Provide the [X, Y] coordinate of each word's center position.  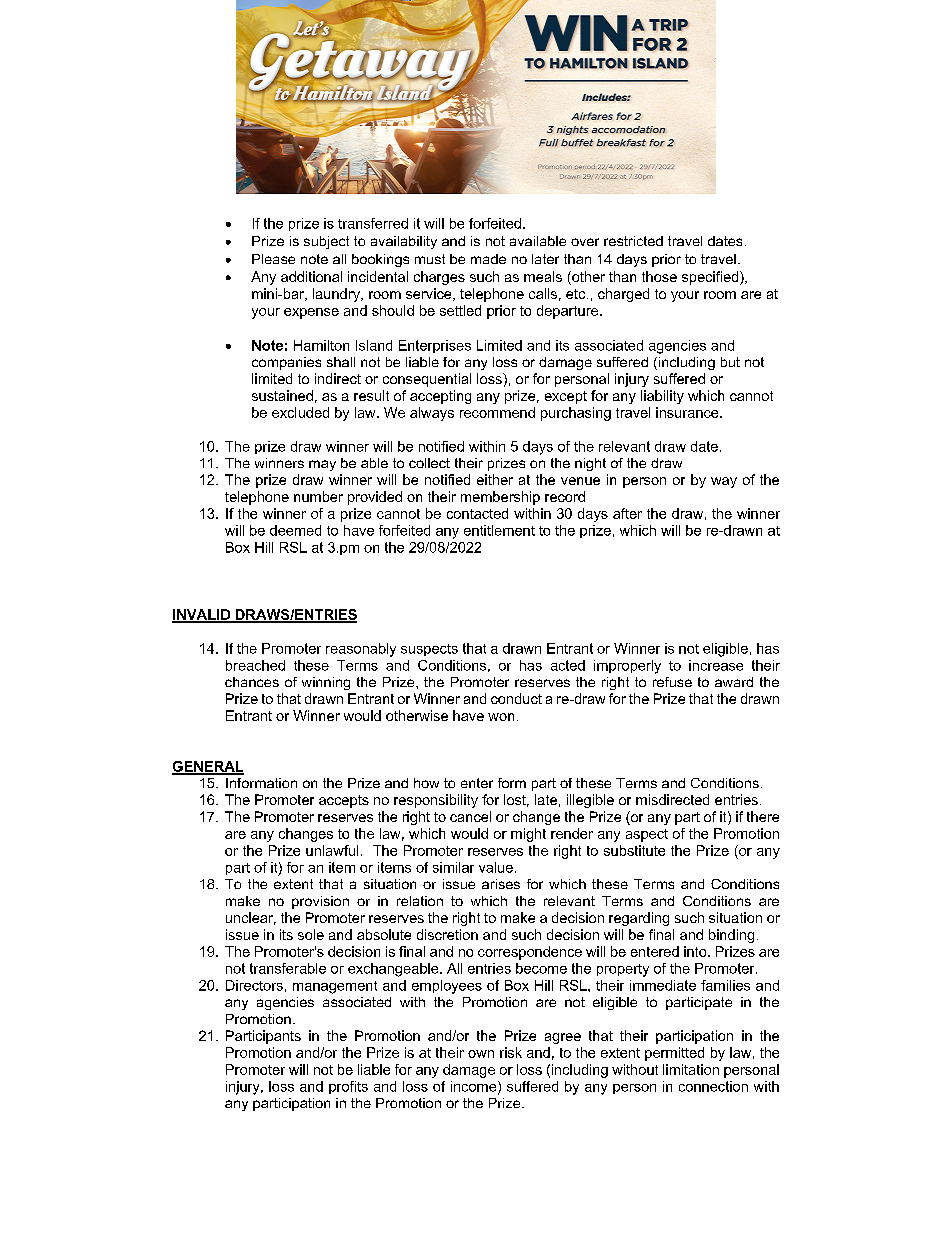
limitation [691, 1069]
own [481, 1054]
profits [348, 1087]
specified [711, 278]
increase [716, 665]
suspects [429, 650]
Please [273, 259]
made [488, 259]
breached [255, 665]
